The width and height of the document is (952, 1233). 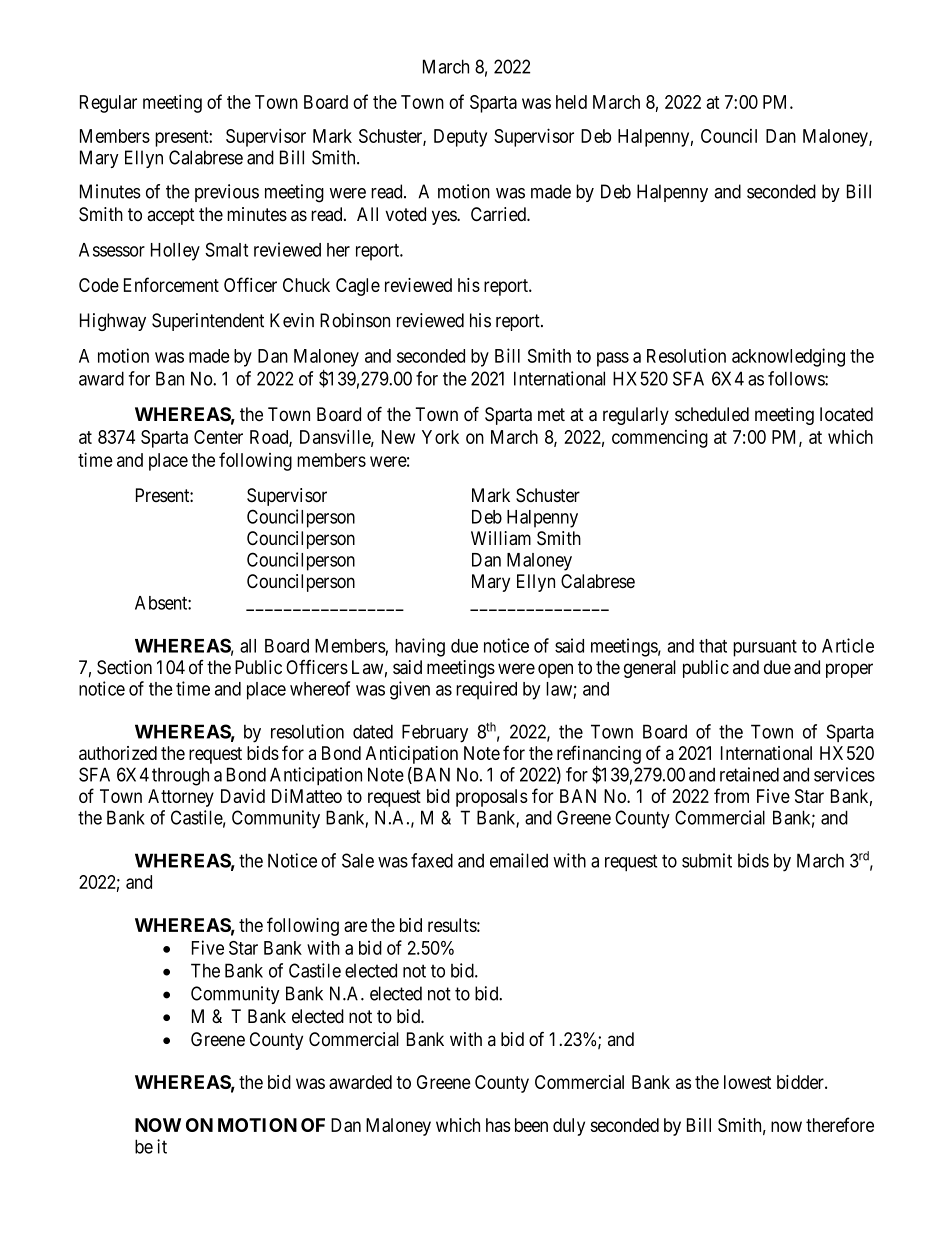 I want to click on submit, so click(x=707, y=860).
